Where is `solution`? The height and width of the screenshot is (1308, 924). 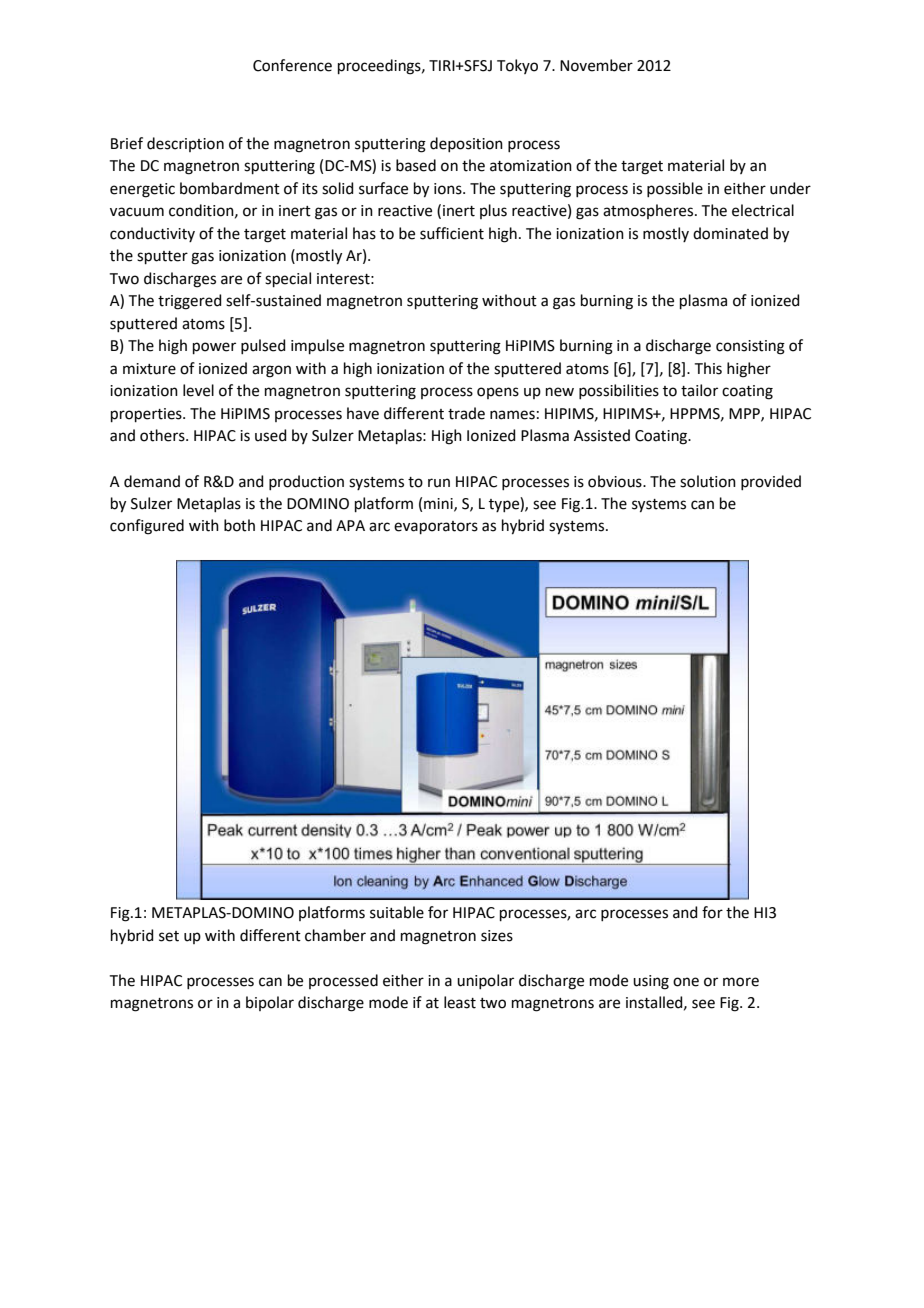 solution is located at coordinates (708, 481).
